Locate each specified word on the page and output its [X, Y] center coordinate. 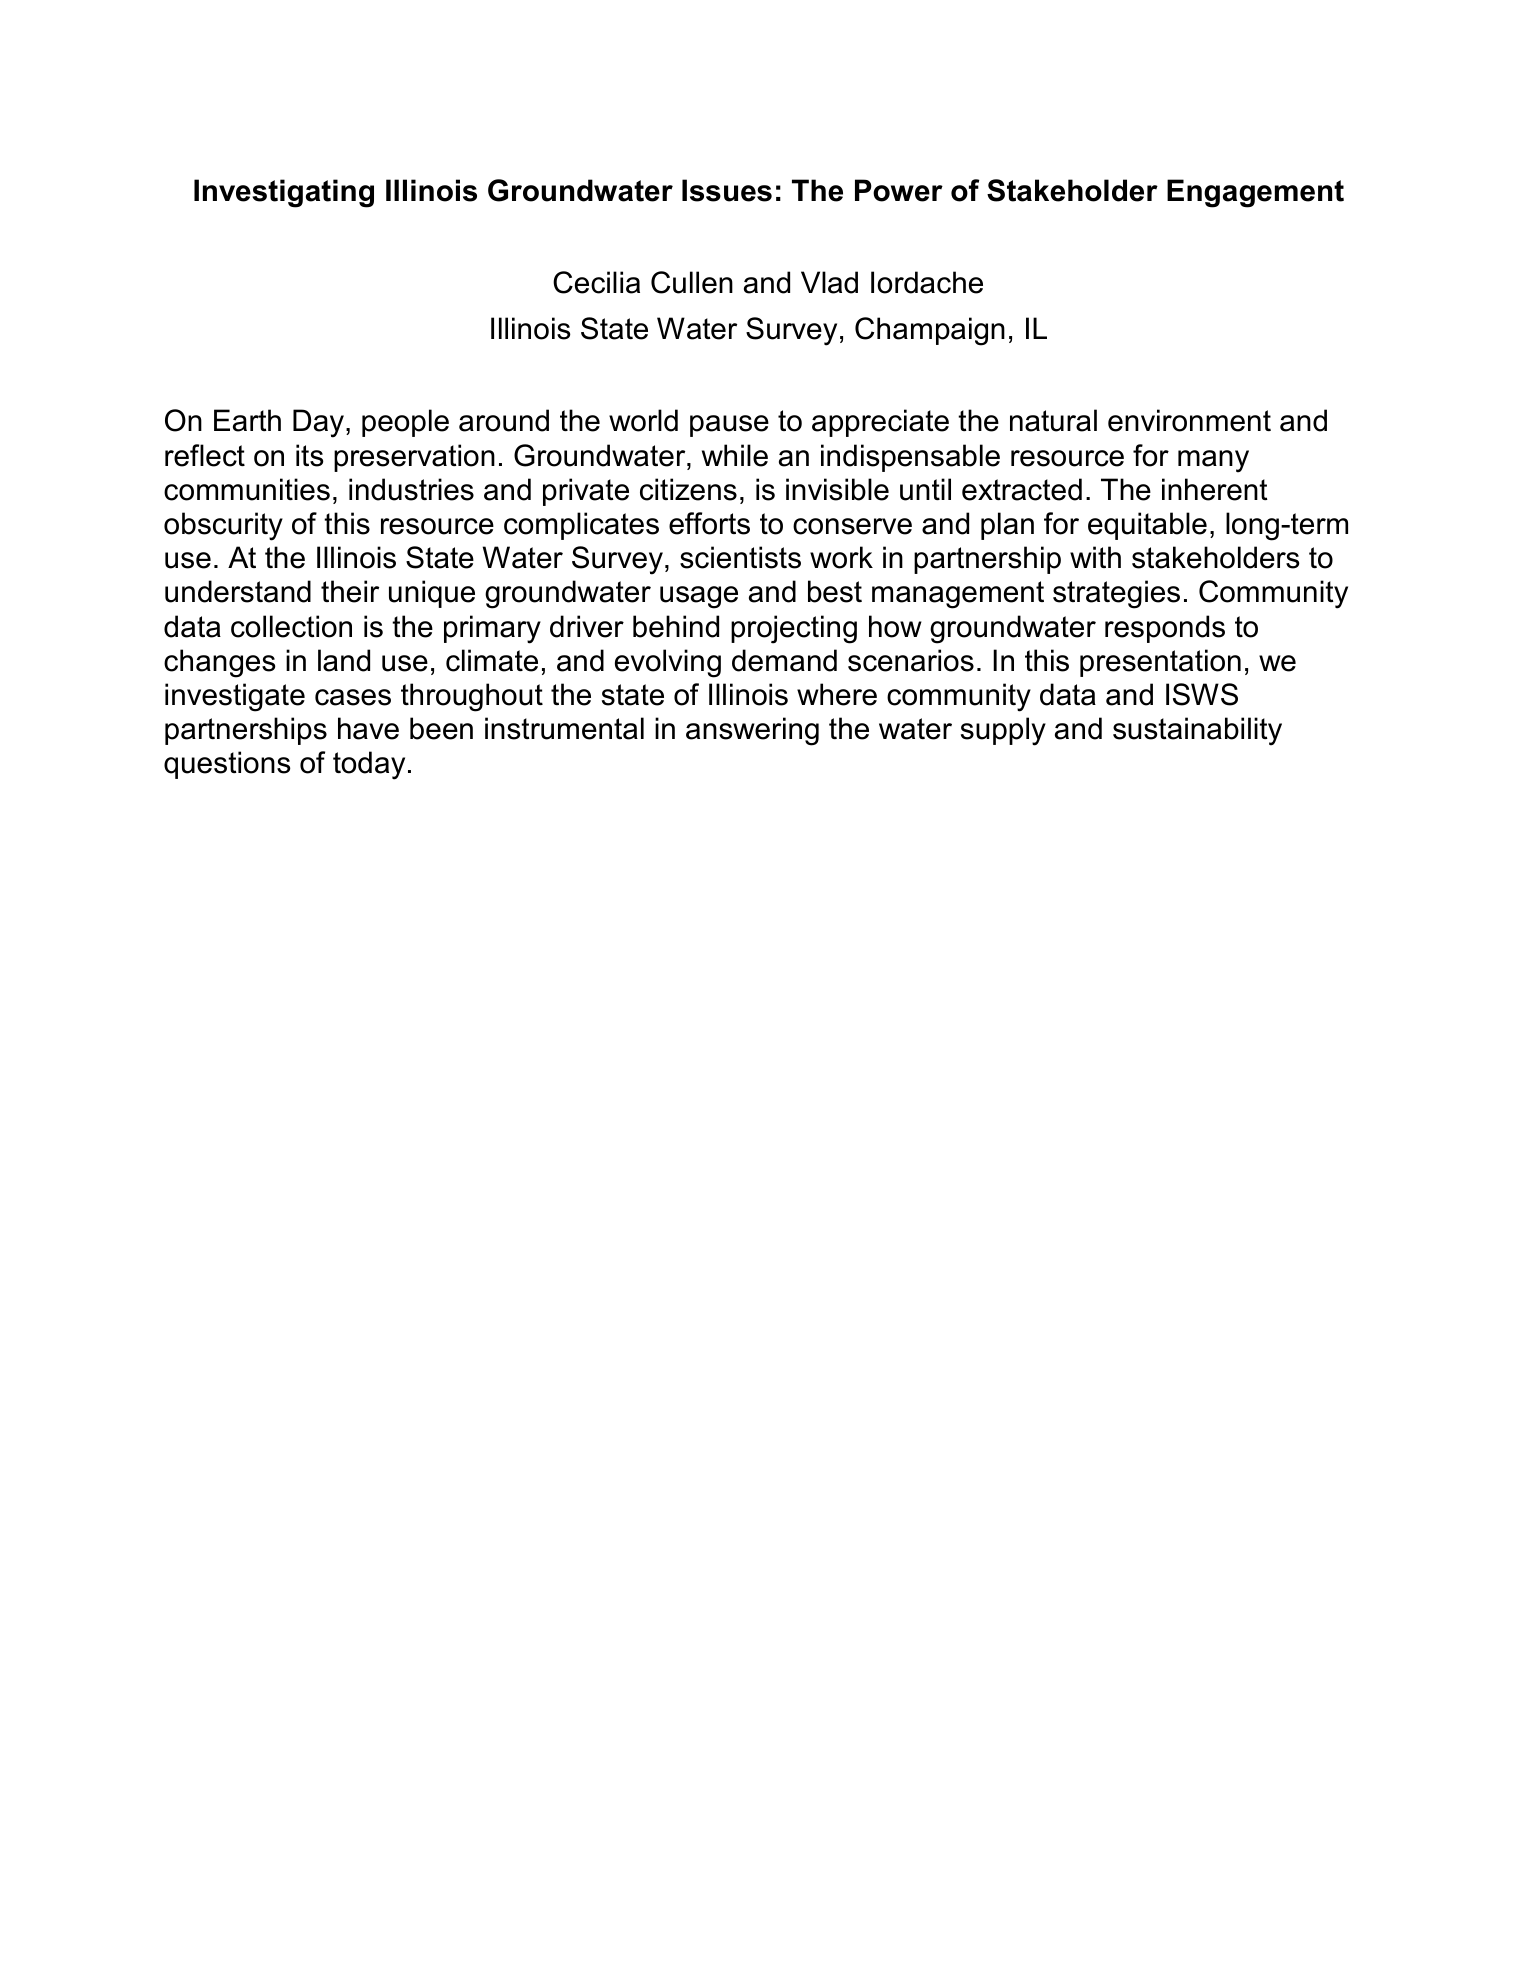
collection [291, 626]
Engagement [1255, 193]
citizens [688, 489]
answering [752, 731]
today [369, 765]
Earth [247, 420]
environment [1189, 420]
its [310, 455]
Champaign [930, 331]
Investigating [284, 193]
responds [1165, 629]
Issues [727, 190]
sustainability [1197, 731]
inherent [1215, 489]
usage [699, 597]
